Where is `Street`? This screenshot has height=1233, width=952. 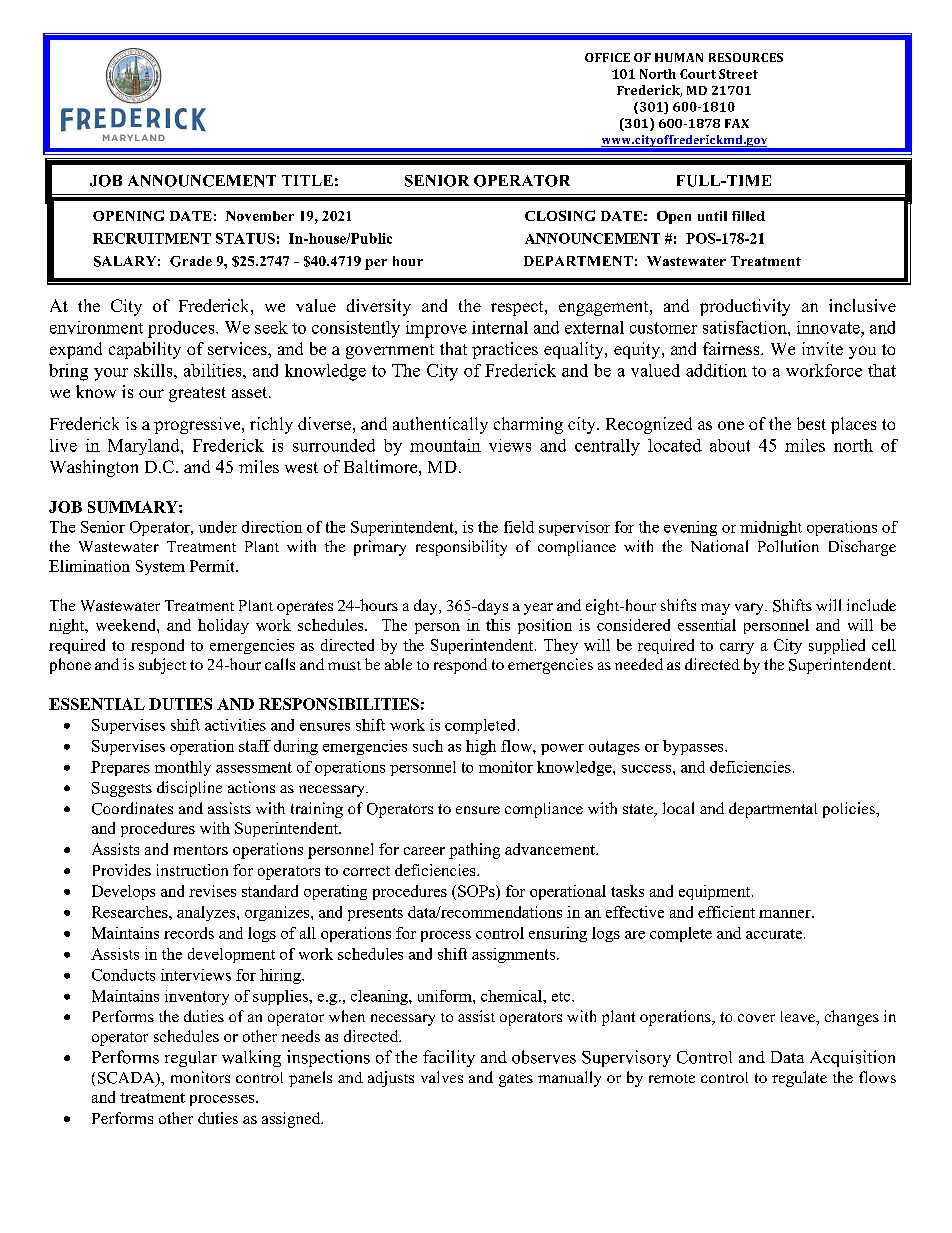
Street is located at coordinates (738, 74).
